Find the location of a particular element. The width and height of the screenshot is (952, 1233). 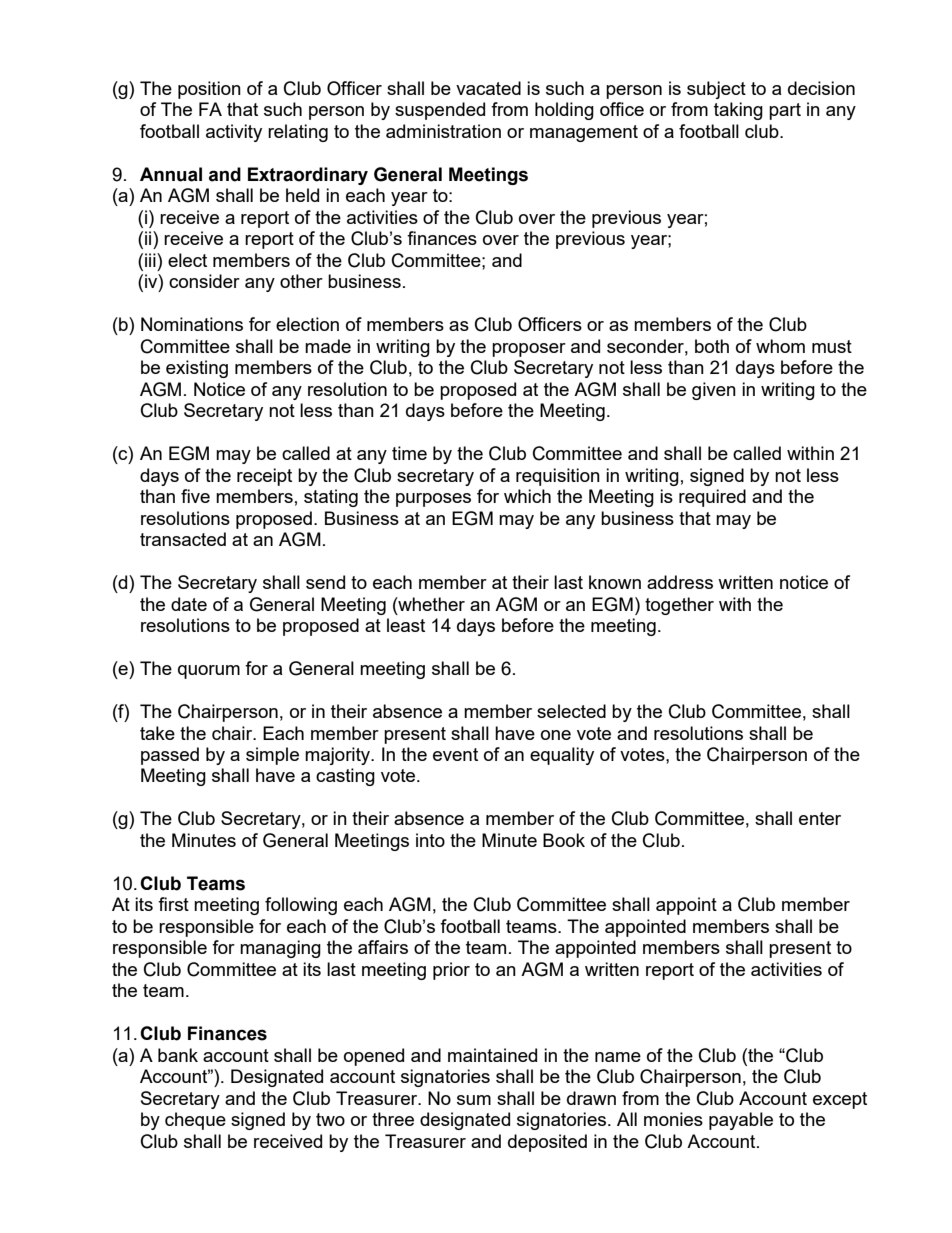

activity is located at coordinates (234, 133).
